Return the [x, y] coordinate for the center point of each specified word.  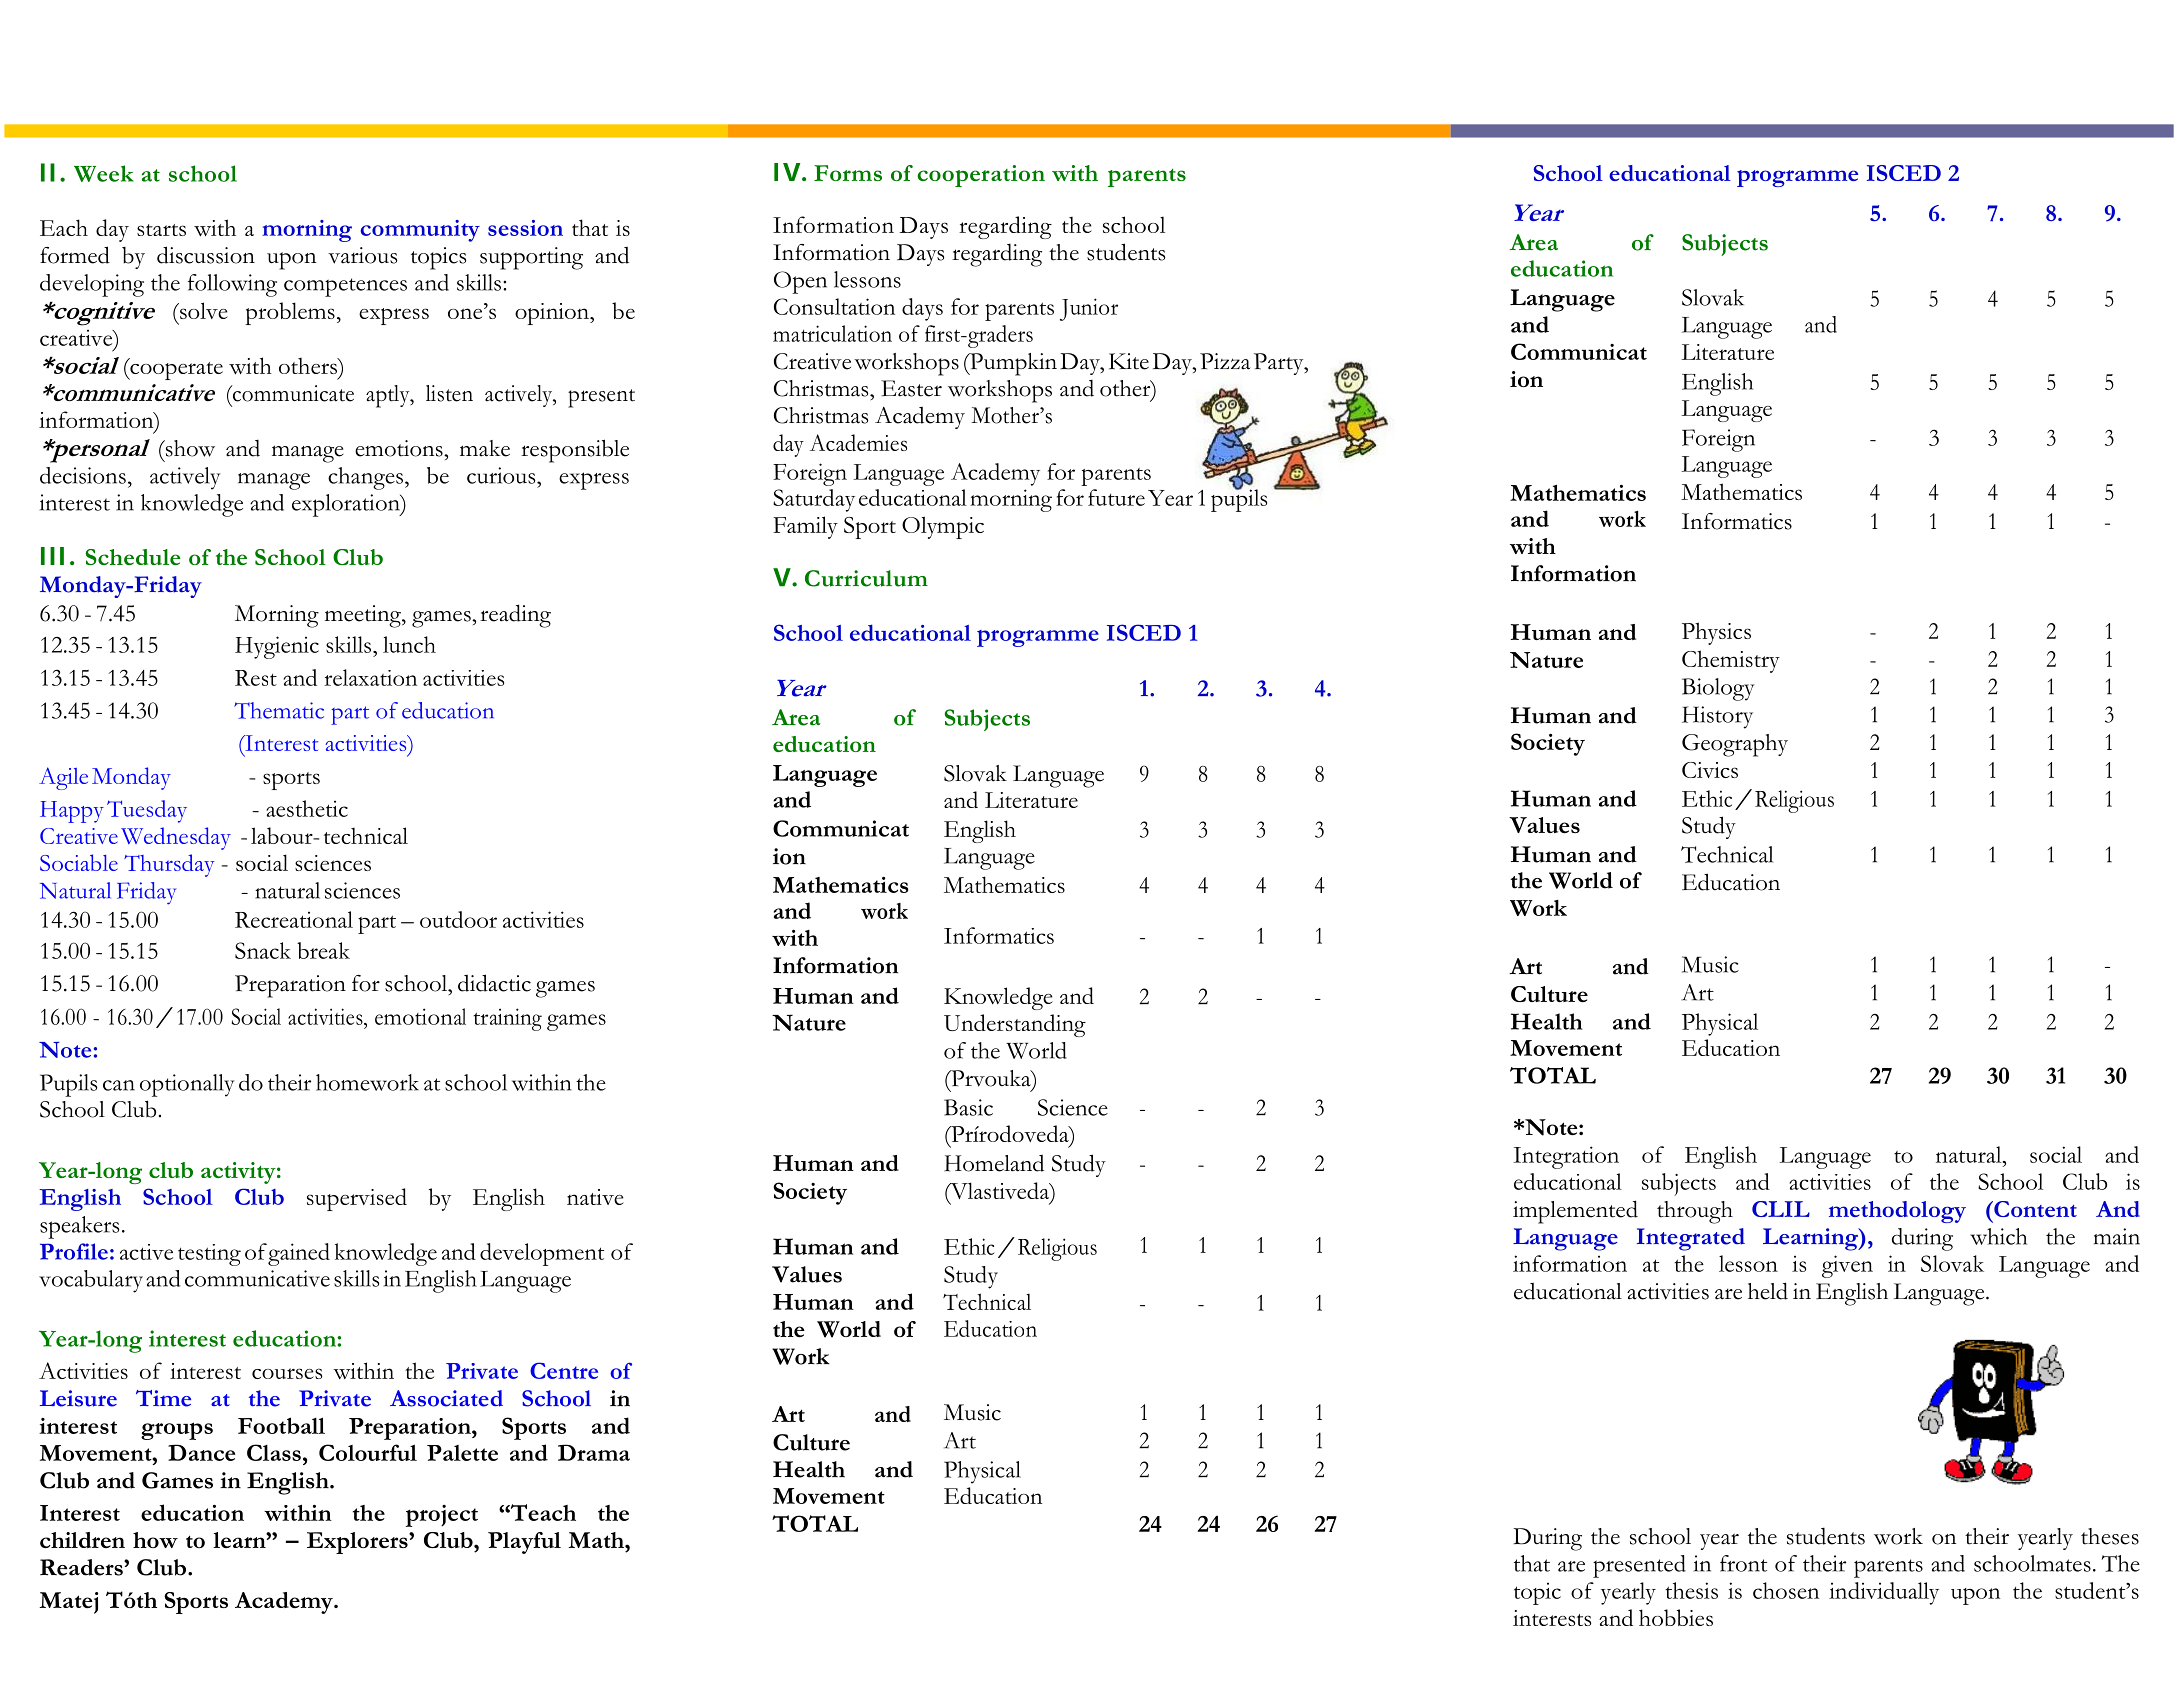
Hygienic [277, 647]
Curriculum [866, 578]
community [420, 231]
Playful [524, 1543]
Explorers [358, 1543]
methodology [1897, 1212]
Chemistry [1731, 661]
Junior [1089, 309]
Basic [968, 1107]
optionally [187, 1085]
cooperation [981, 176]
